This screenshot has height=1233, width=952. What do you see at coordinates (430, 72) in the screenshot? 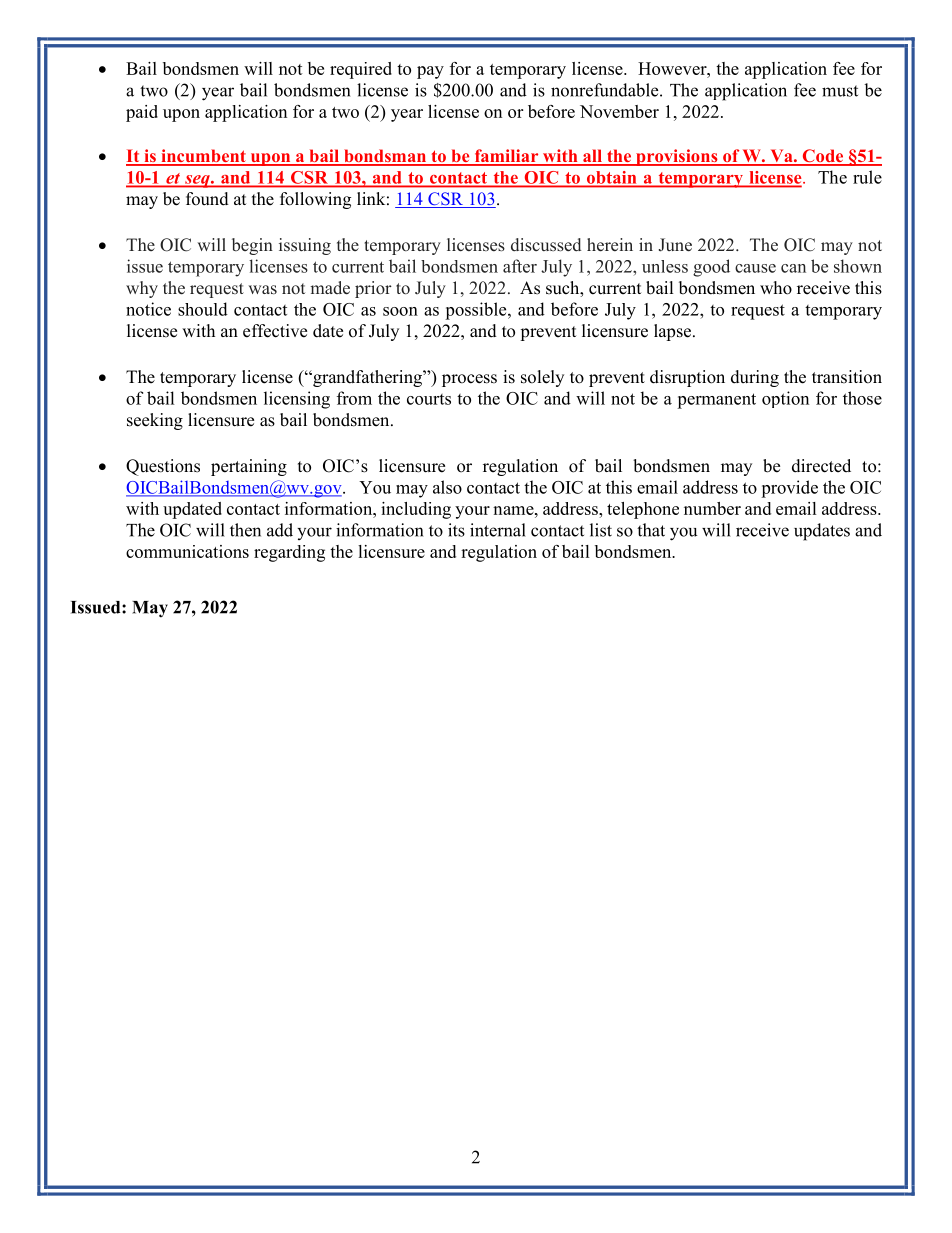
I see `pay` at bounding box center [430, 72].
